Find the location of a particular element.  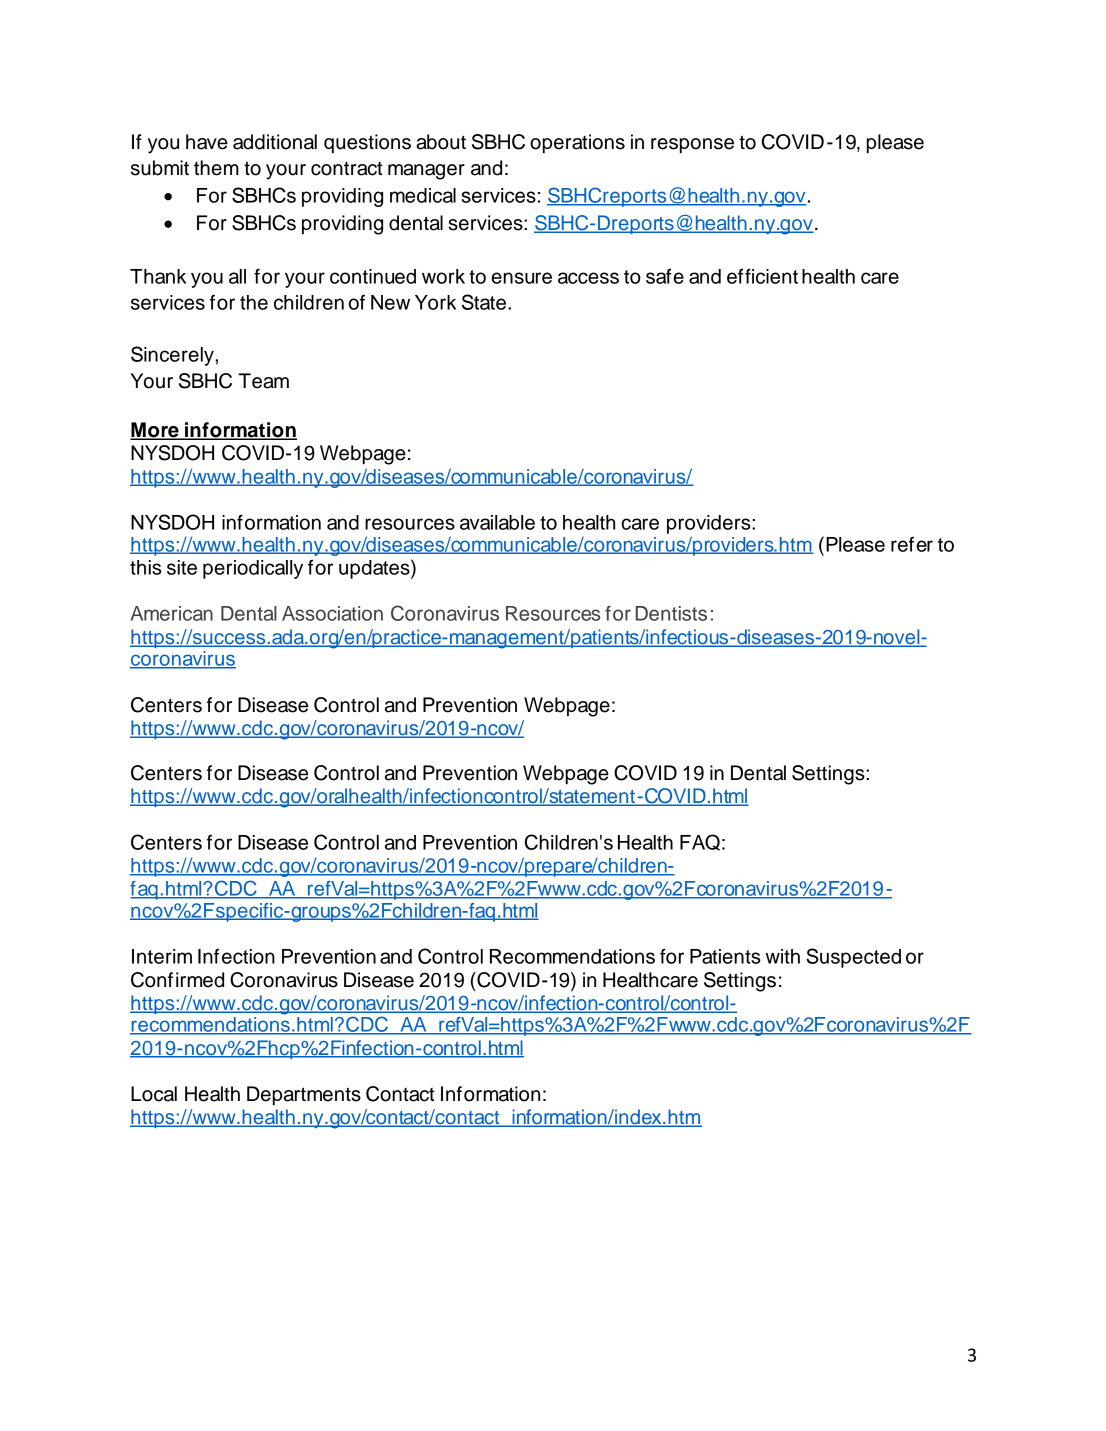

Local is located at coordinates (154, 1094).
